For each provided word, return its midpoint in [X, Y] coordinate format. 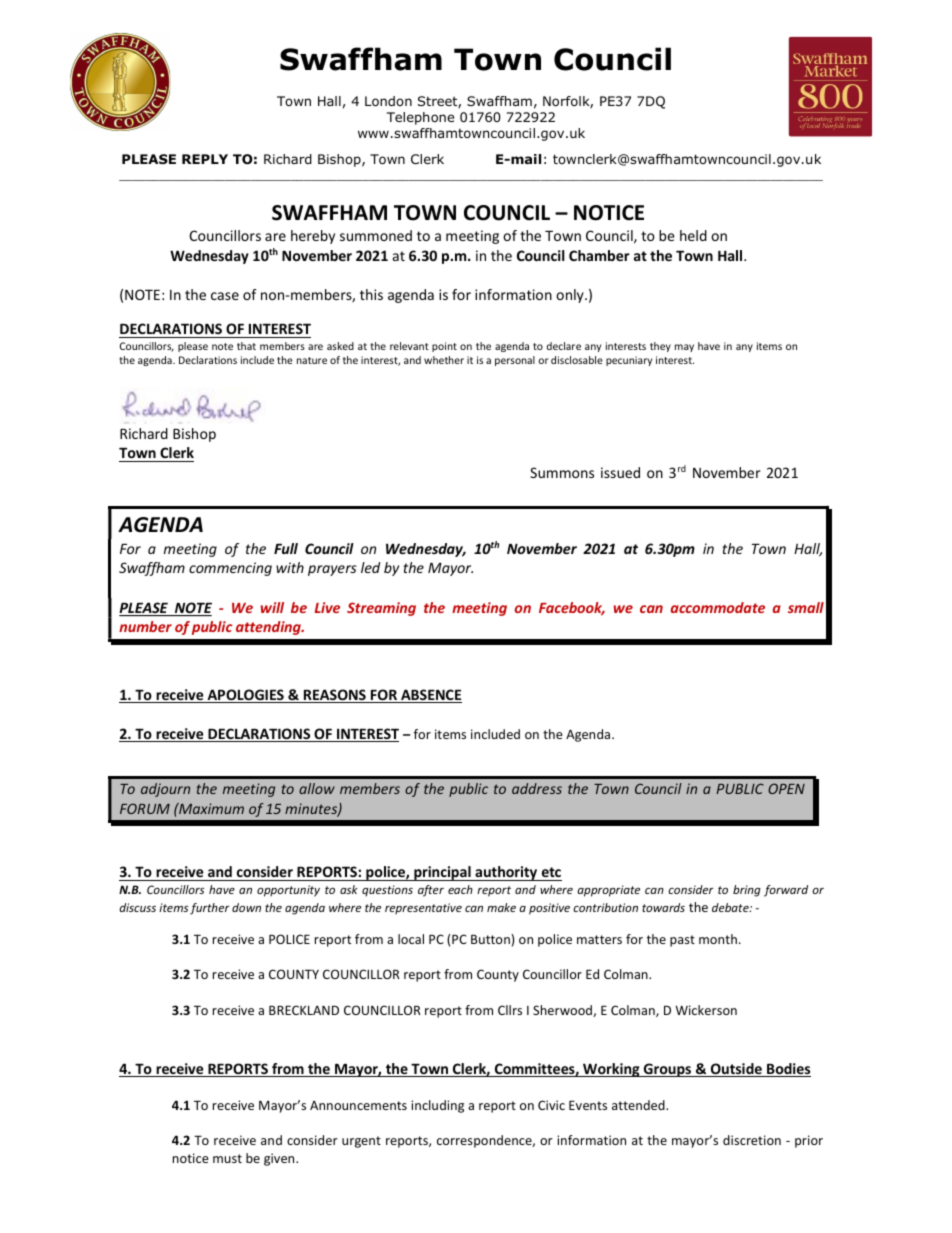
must [227, 1158]
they [660, 347]
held [693, 235]
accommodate [718, 607]
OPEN [786, 788]
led [370, 567]
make [501, 907]
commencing [230, 569]
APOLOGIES [245, 696]
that [246, 346]
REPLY [205, 159]
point [444, 347]
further [210, 909]
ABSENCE [430, 696]
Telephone [420, 118]
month [718, 939]
